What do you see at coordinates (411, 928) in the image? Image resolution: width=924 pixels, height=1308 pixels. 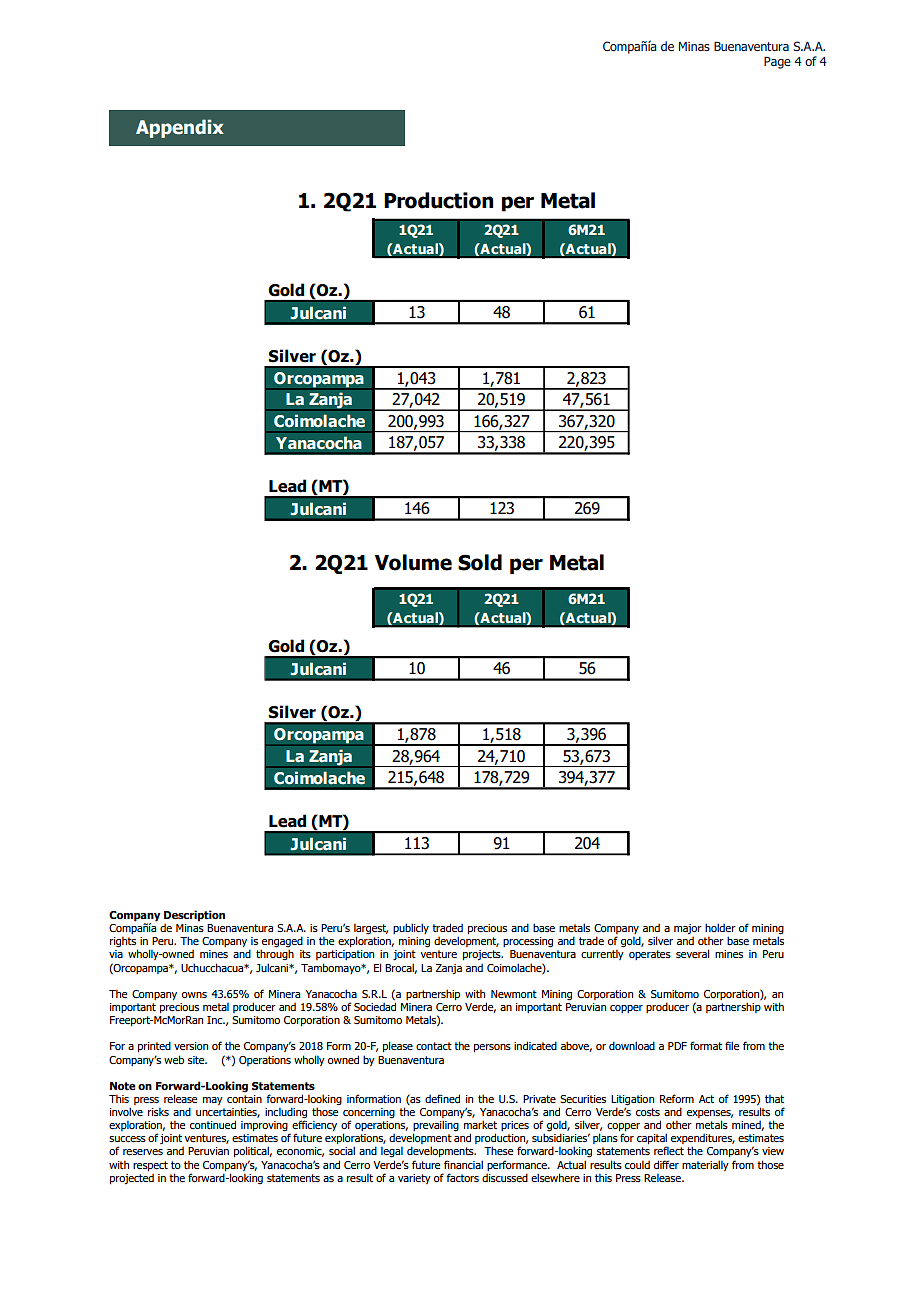 I see `publicly` at bounding box center [411, 928].
